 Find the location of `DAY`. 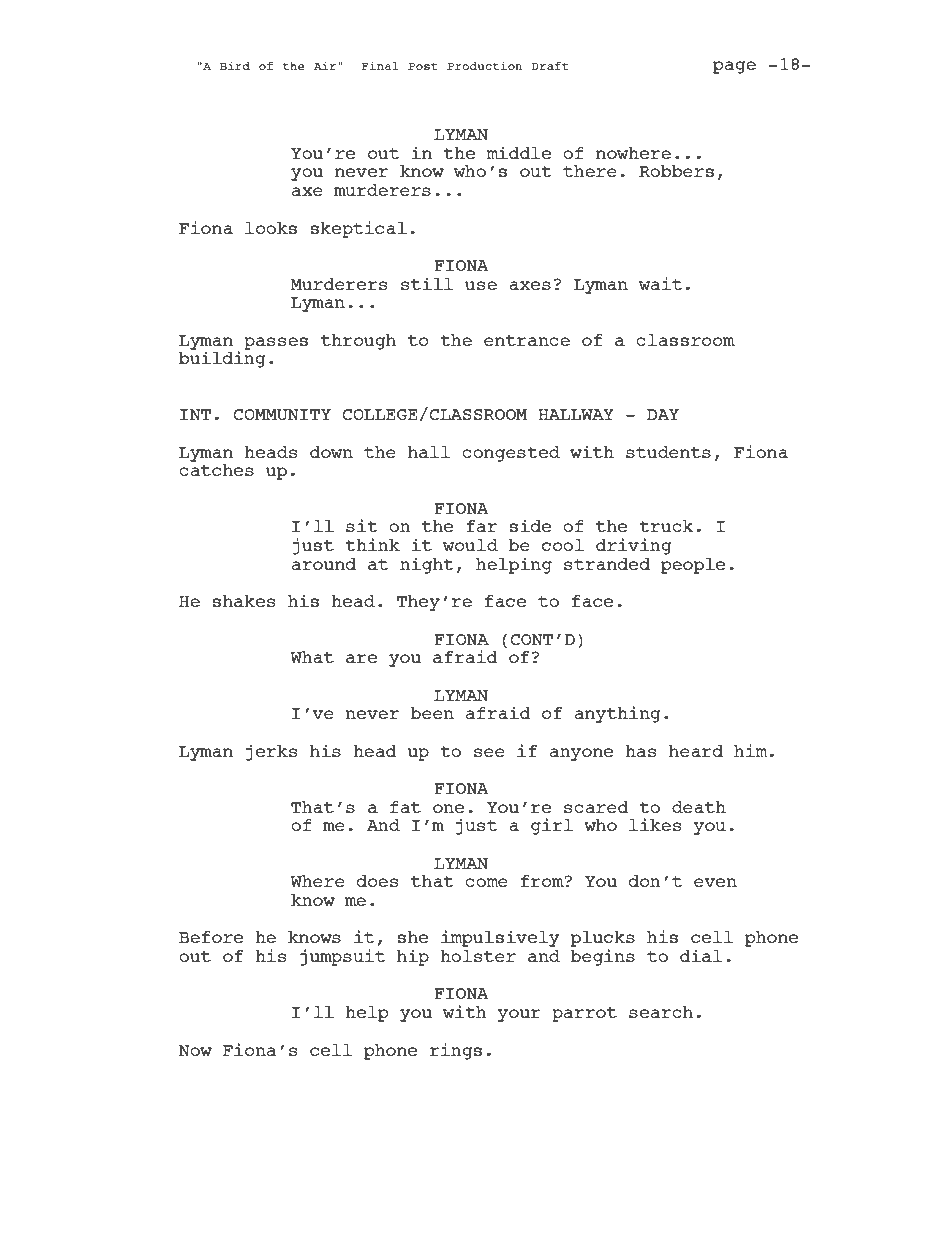

DAY is located at coordinates (663, 414).
